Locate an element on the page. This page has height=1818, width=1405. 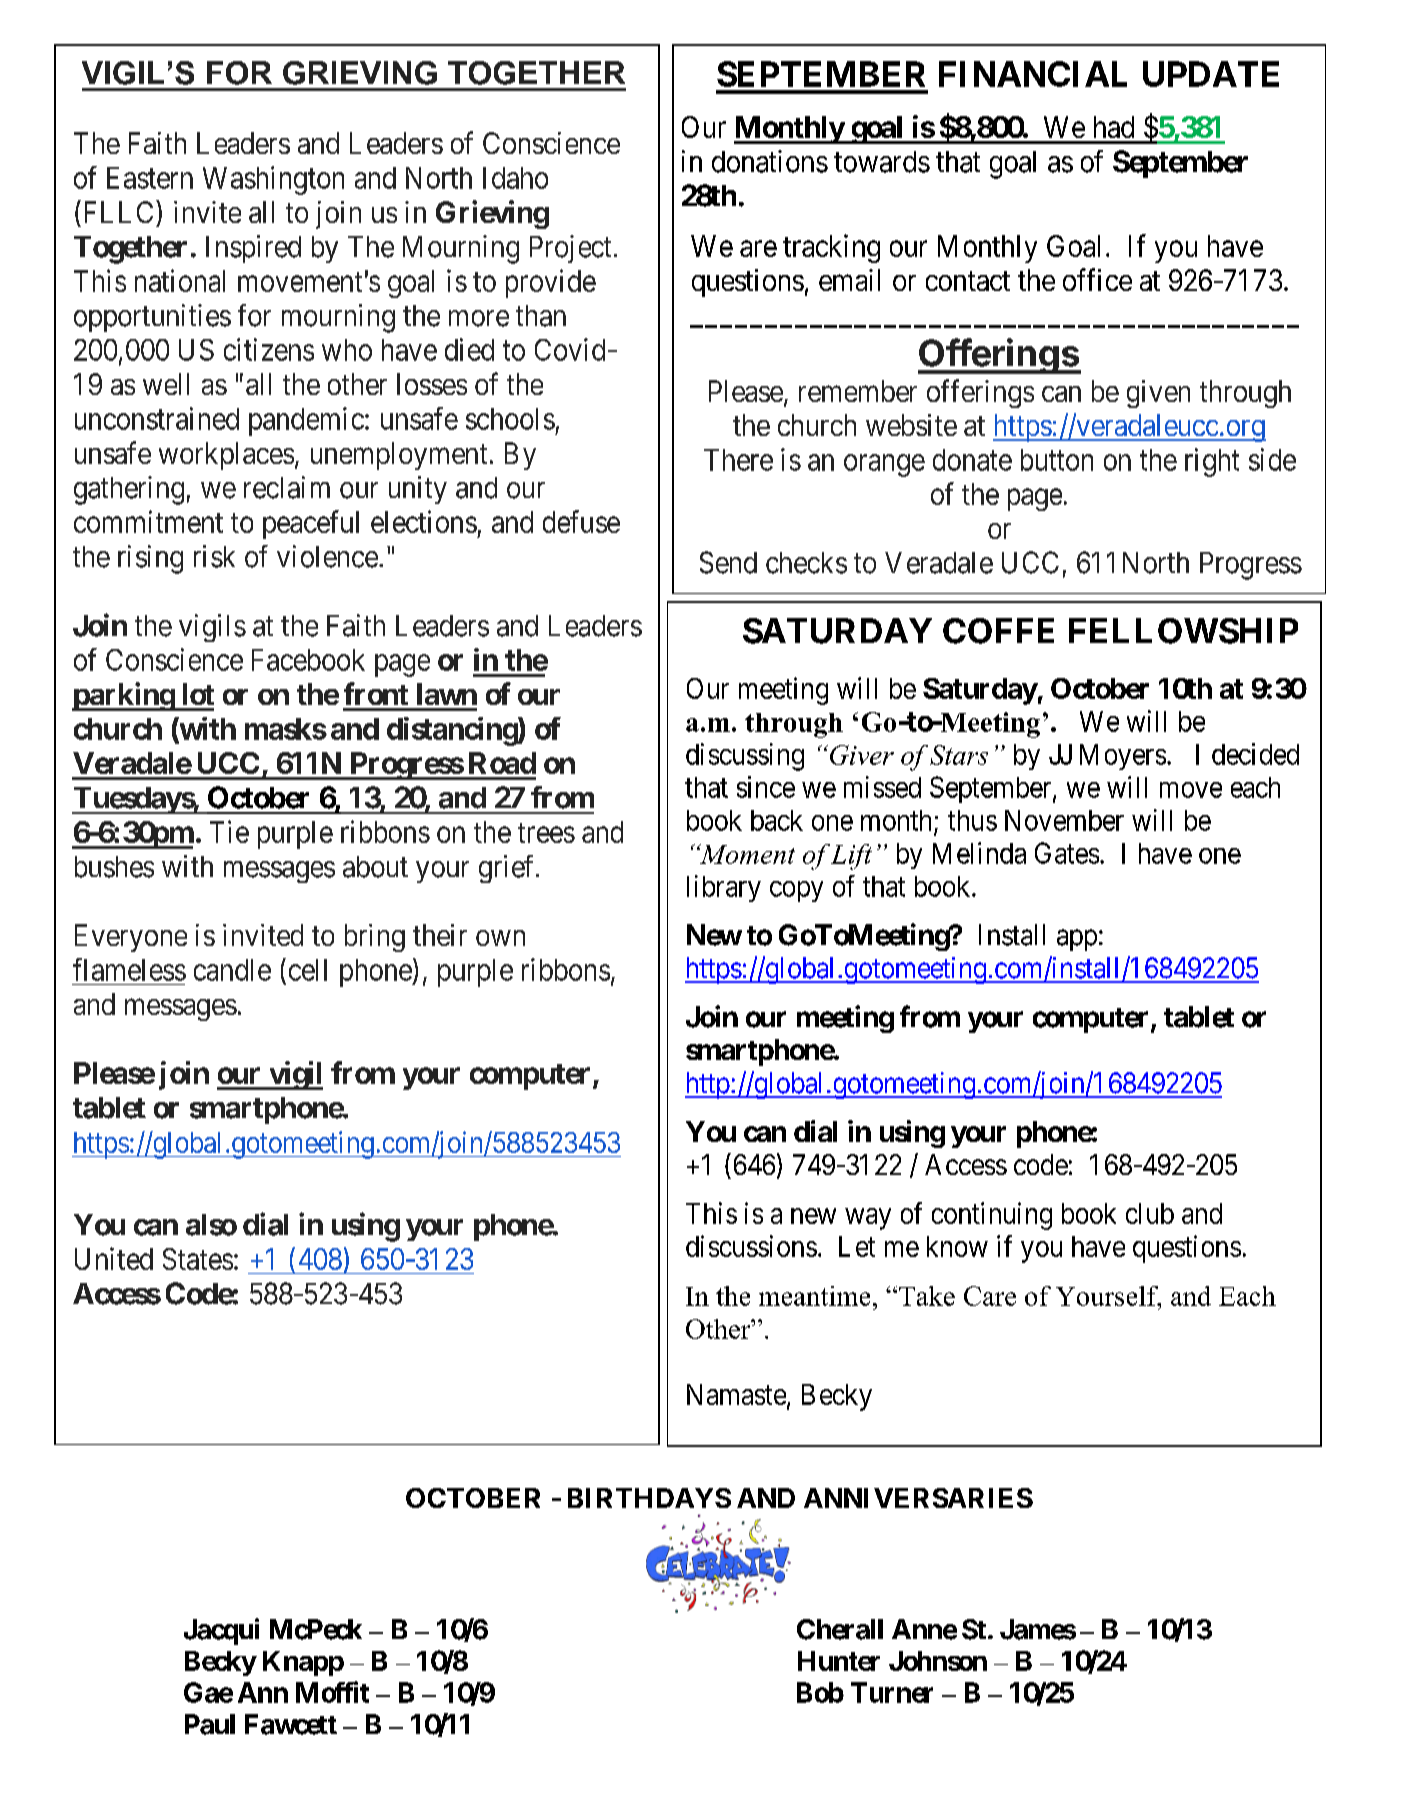
cell is located at coordinates (308, 970).
